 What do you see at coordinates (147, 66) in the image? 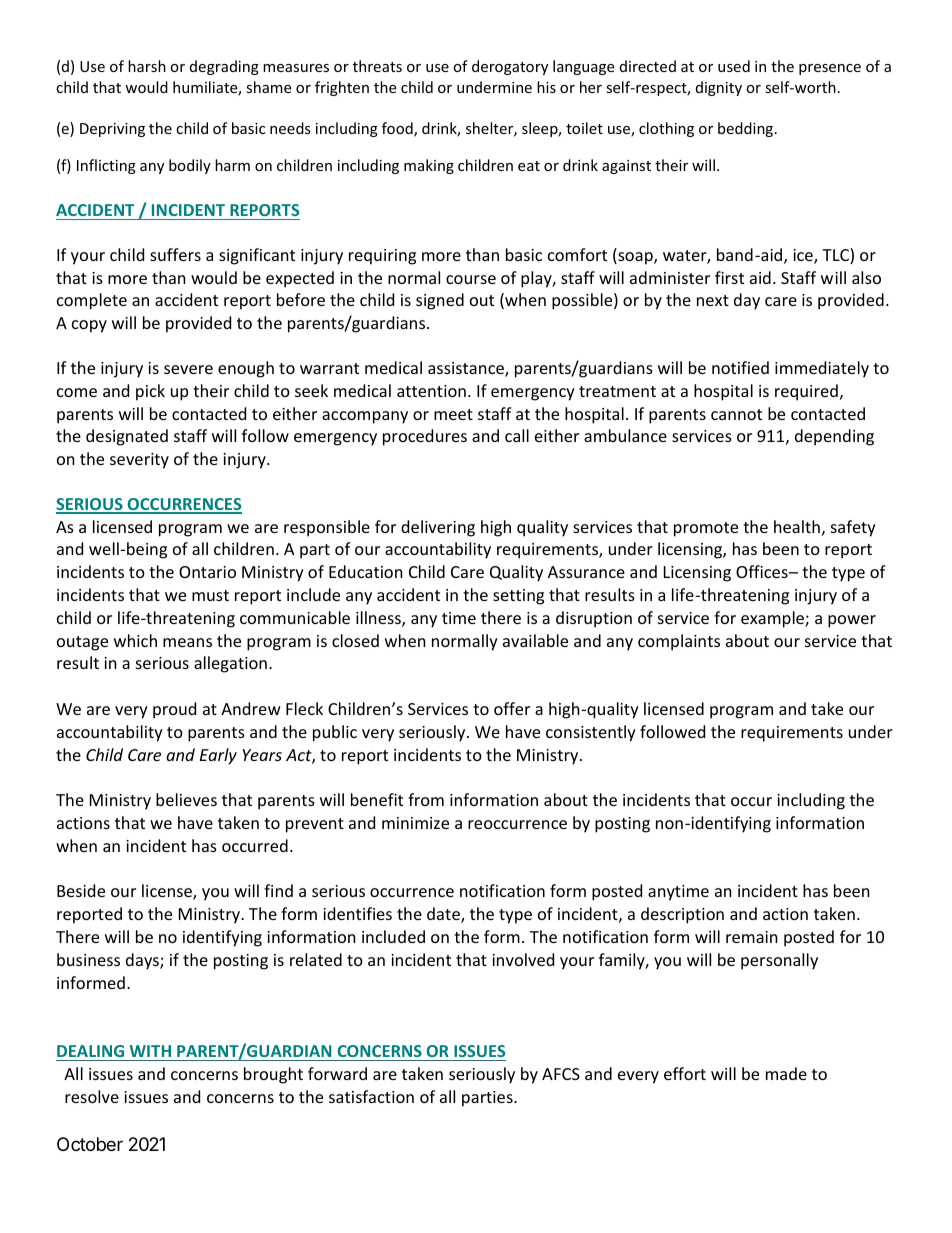
I see `harsh` at bounding box center [147, 66].
